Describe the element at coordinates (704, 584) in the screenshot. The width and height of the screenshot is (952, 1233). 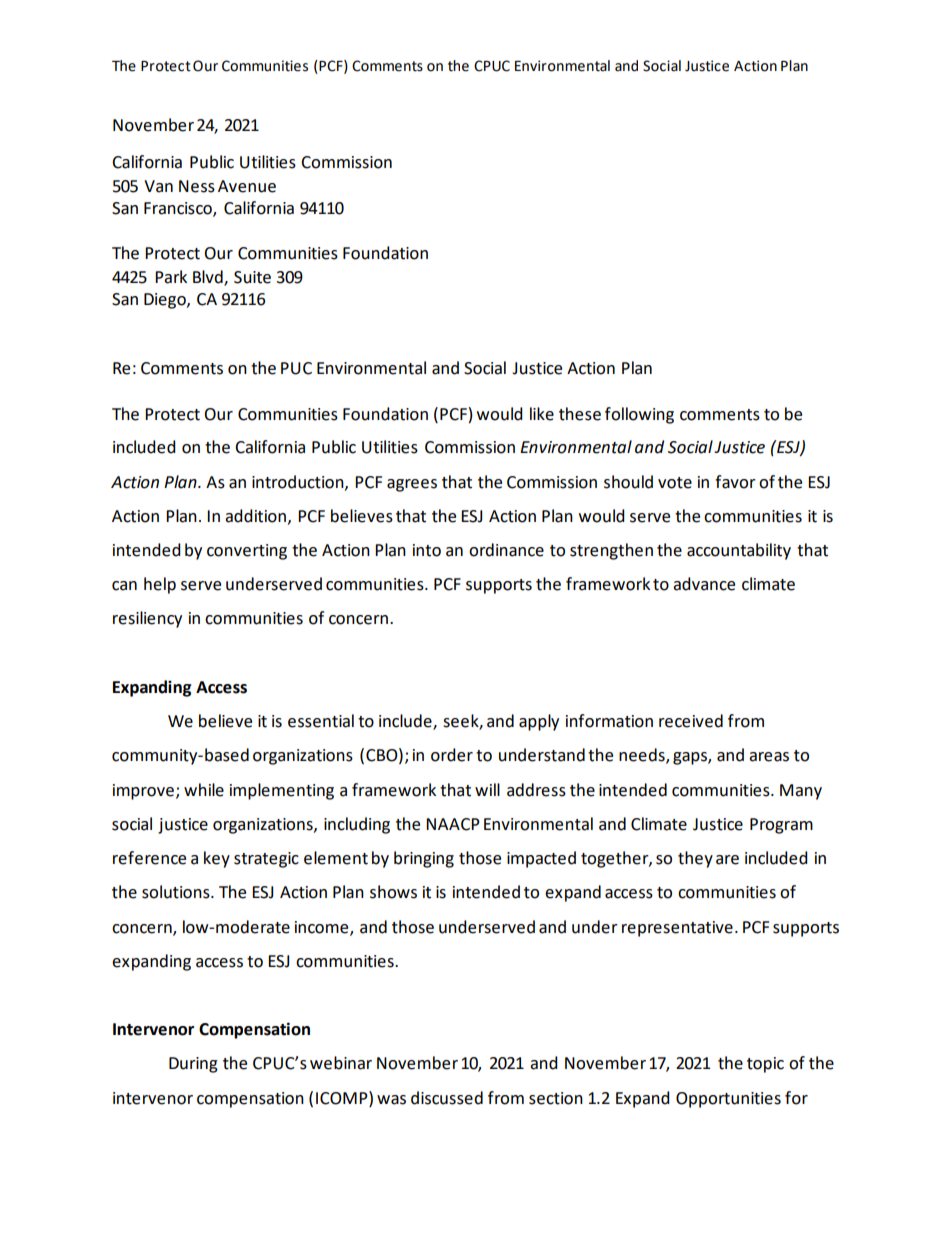
I see `advance` at that location.
